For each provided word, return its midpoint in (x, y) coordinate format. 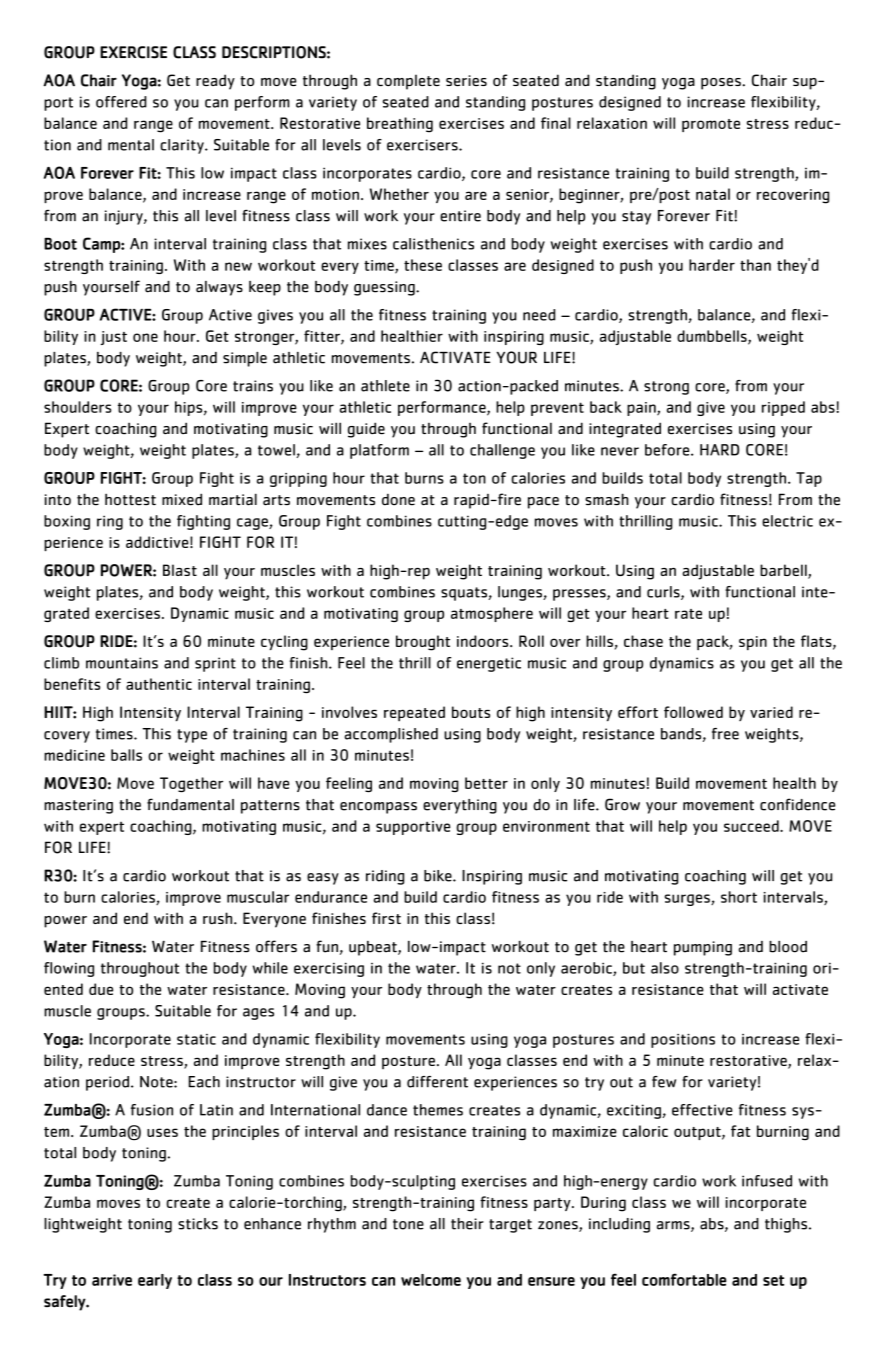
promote (711, 125)
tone (408, 1224)
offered (121, 102)
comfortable (684, 1279)
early (155, 1281)
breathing (400, 125)
